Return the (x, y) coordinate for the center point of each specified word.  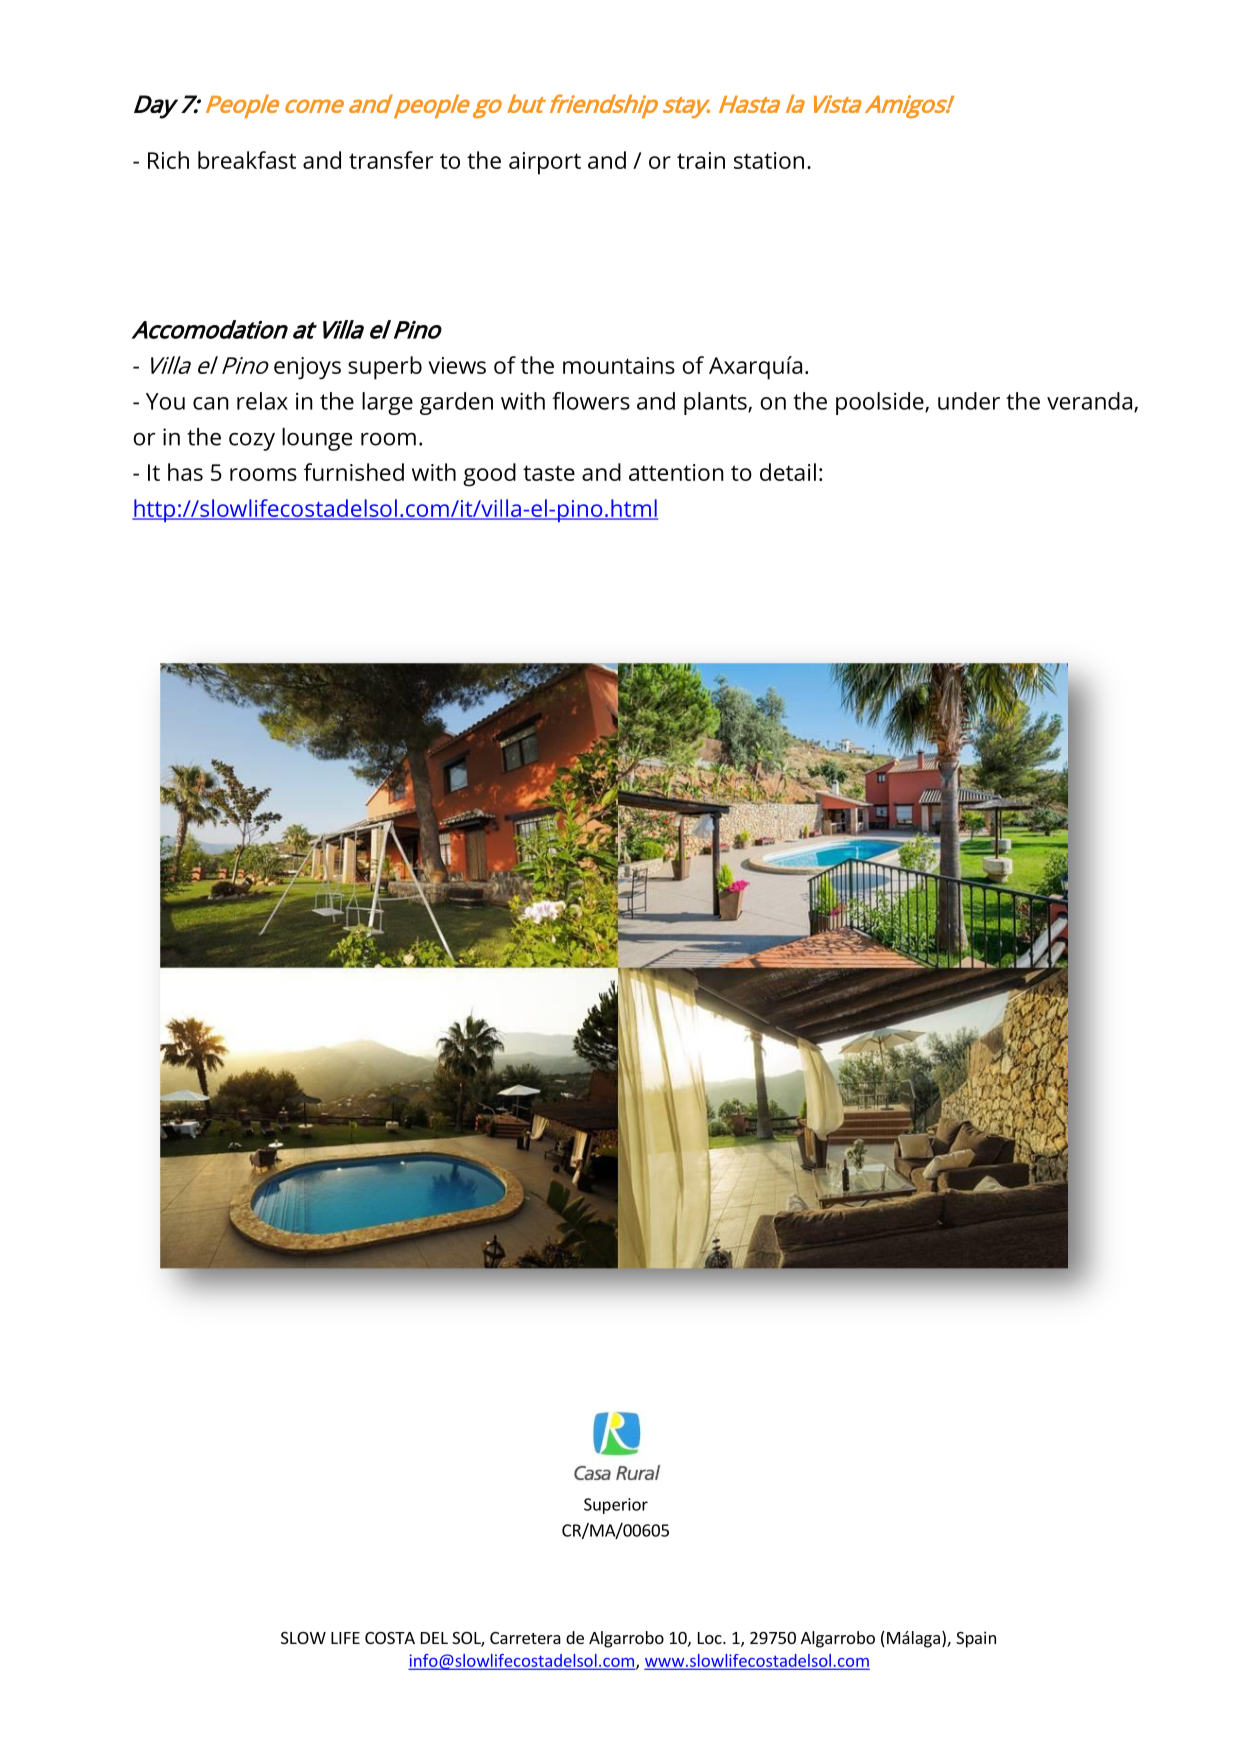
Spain (976, 1639)
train (701, 160)
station (769, 160)
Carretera (525, 1638)
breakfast (247, 160)
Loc (711, 1638)
